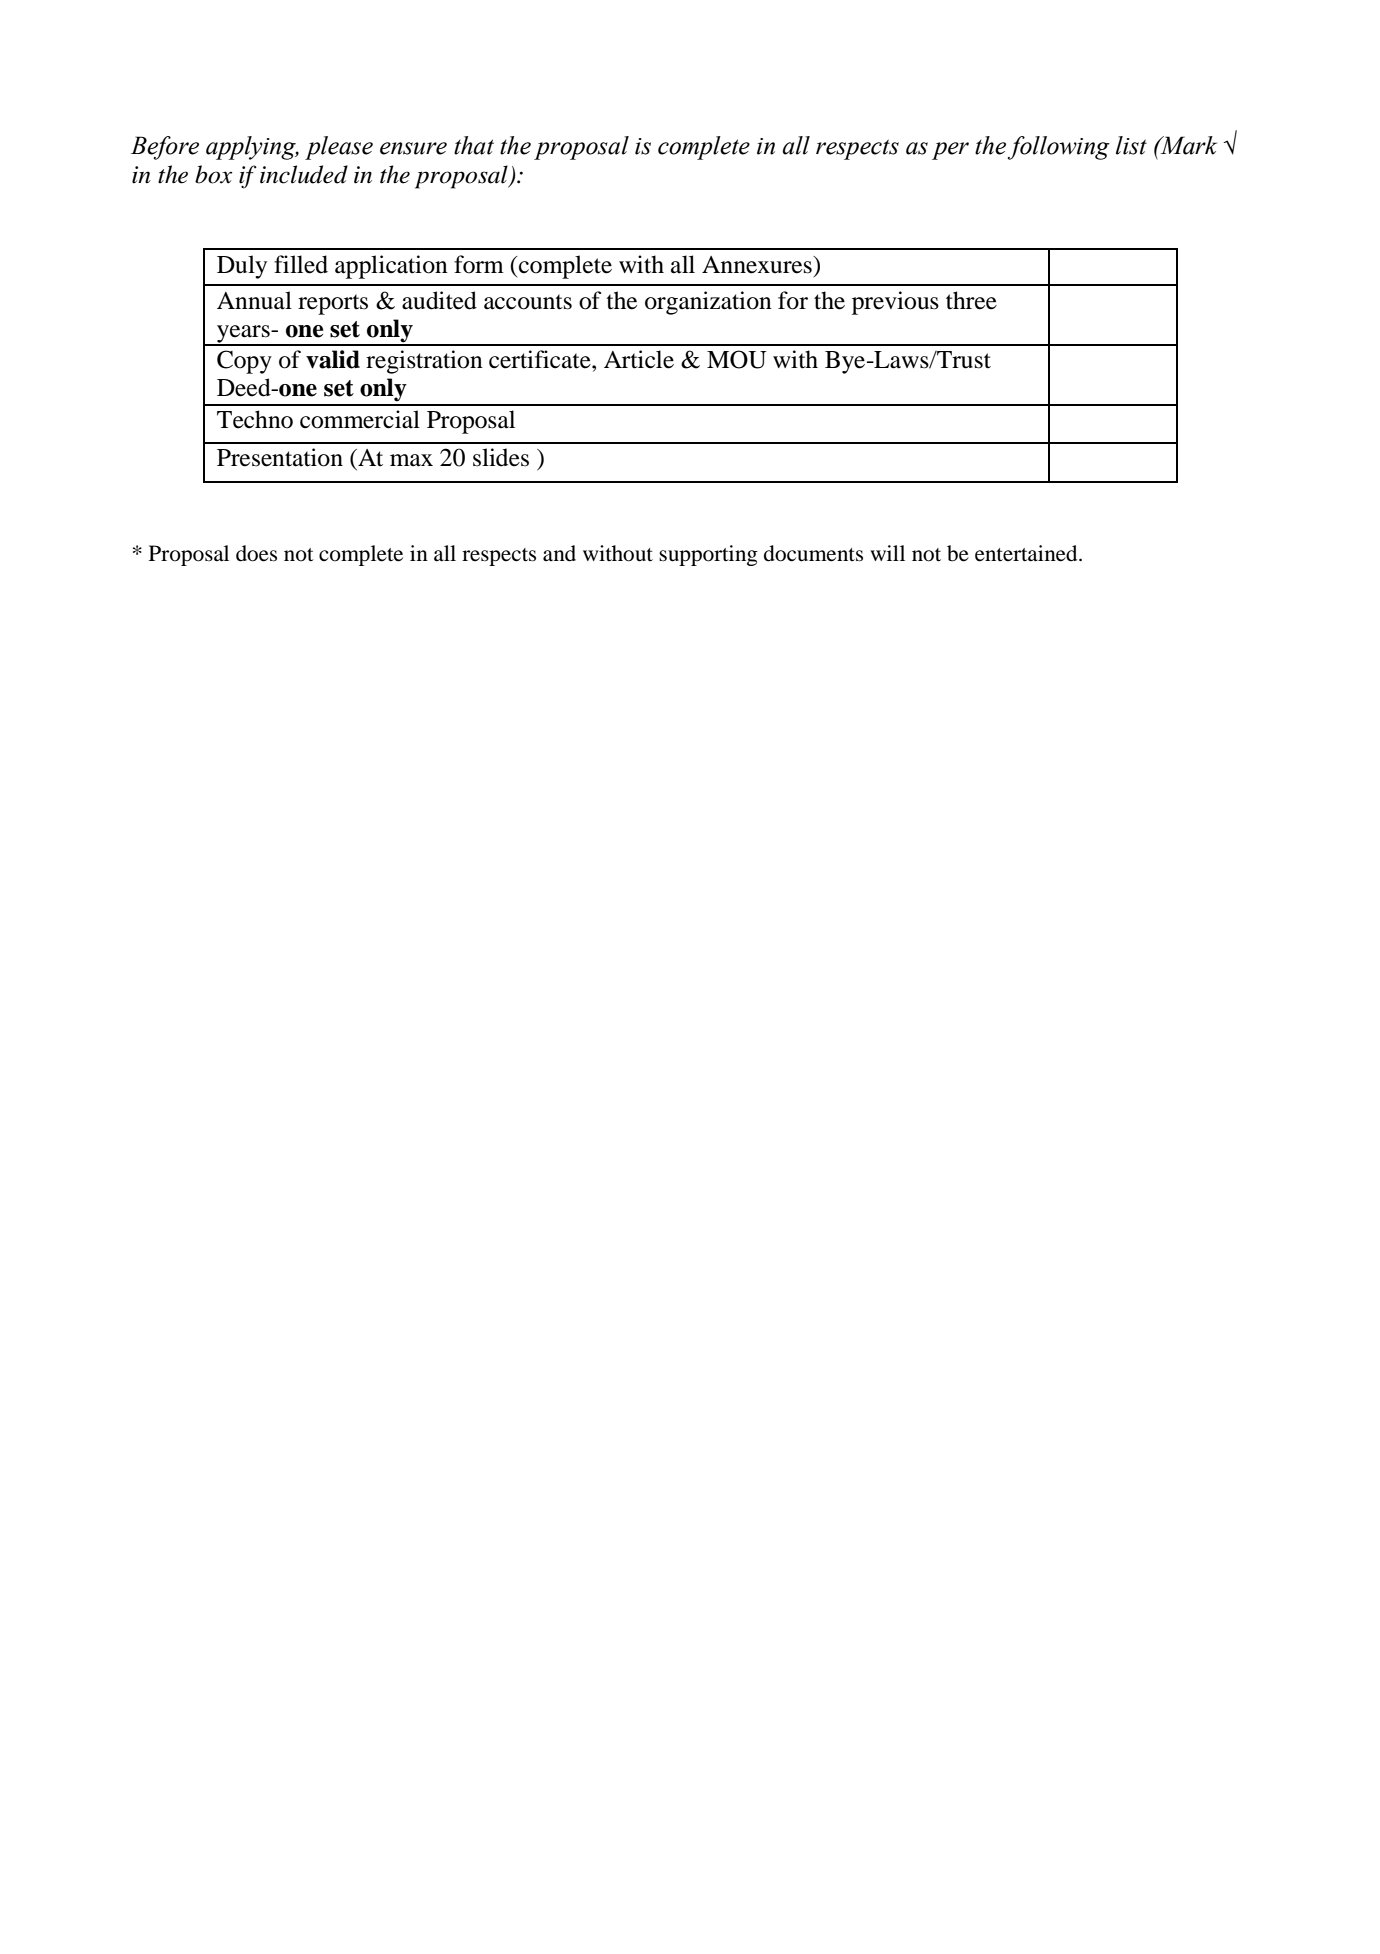  Describe the element at coordinates (639, 359) in the page. I see `Article` at that location.
